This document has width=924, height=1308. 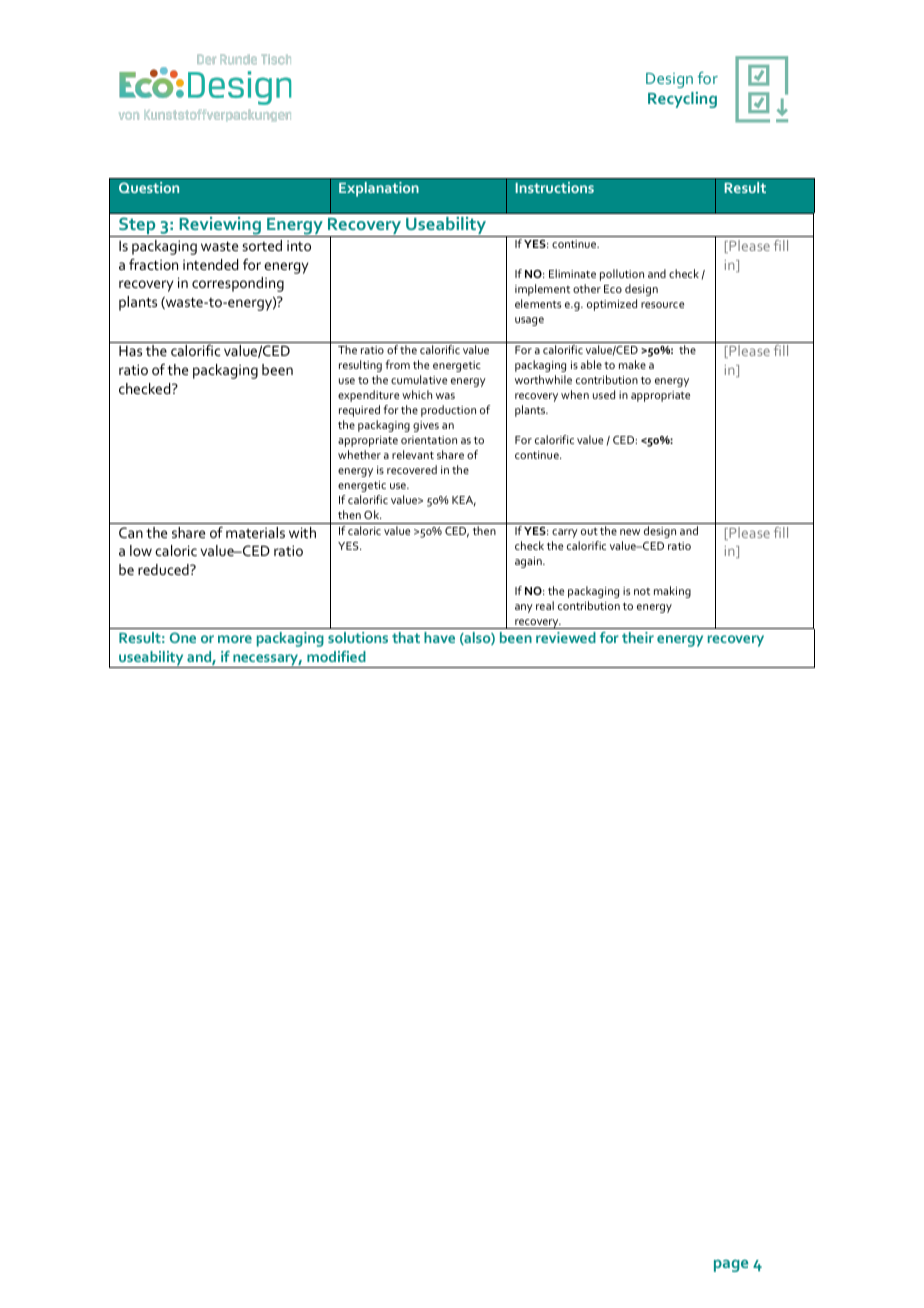 What do you see at coordinates (439, 637) in the document?
I see `have` at bounding box center [439, 637].
